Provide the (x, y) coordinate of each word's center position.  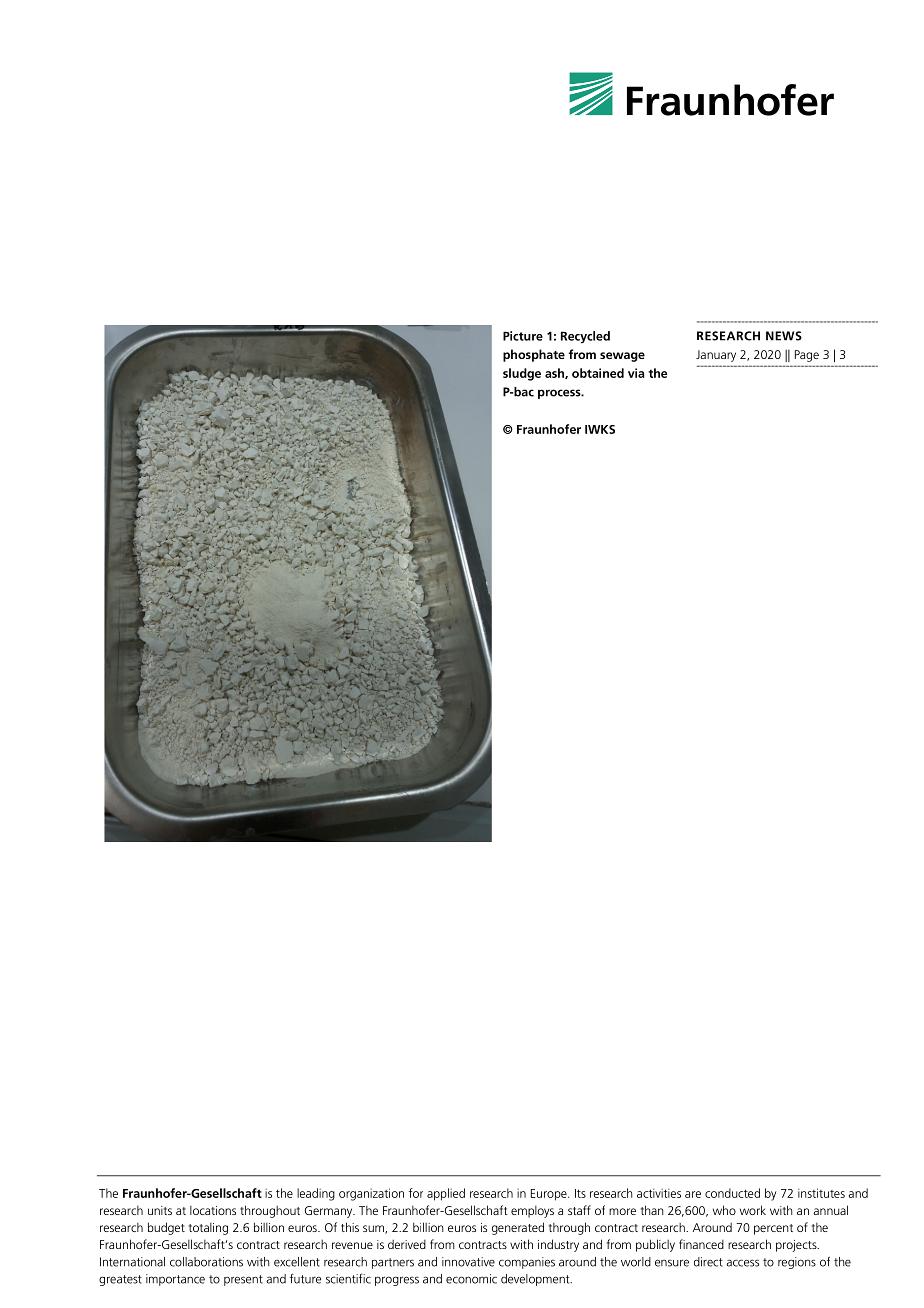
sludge (522, 374)
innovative (468, 1262)
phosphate (534, 355)
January (716, 356)
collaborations (206, 1262)
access (742, 1263)
